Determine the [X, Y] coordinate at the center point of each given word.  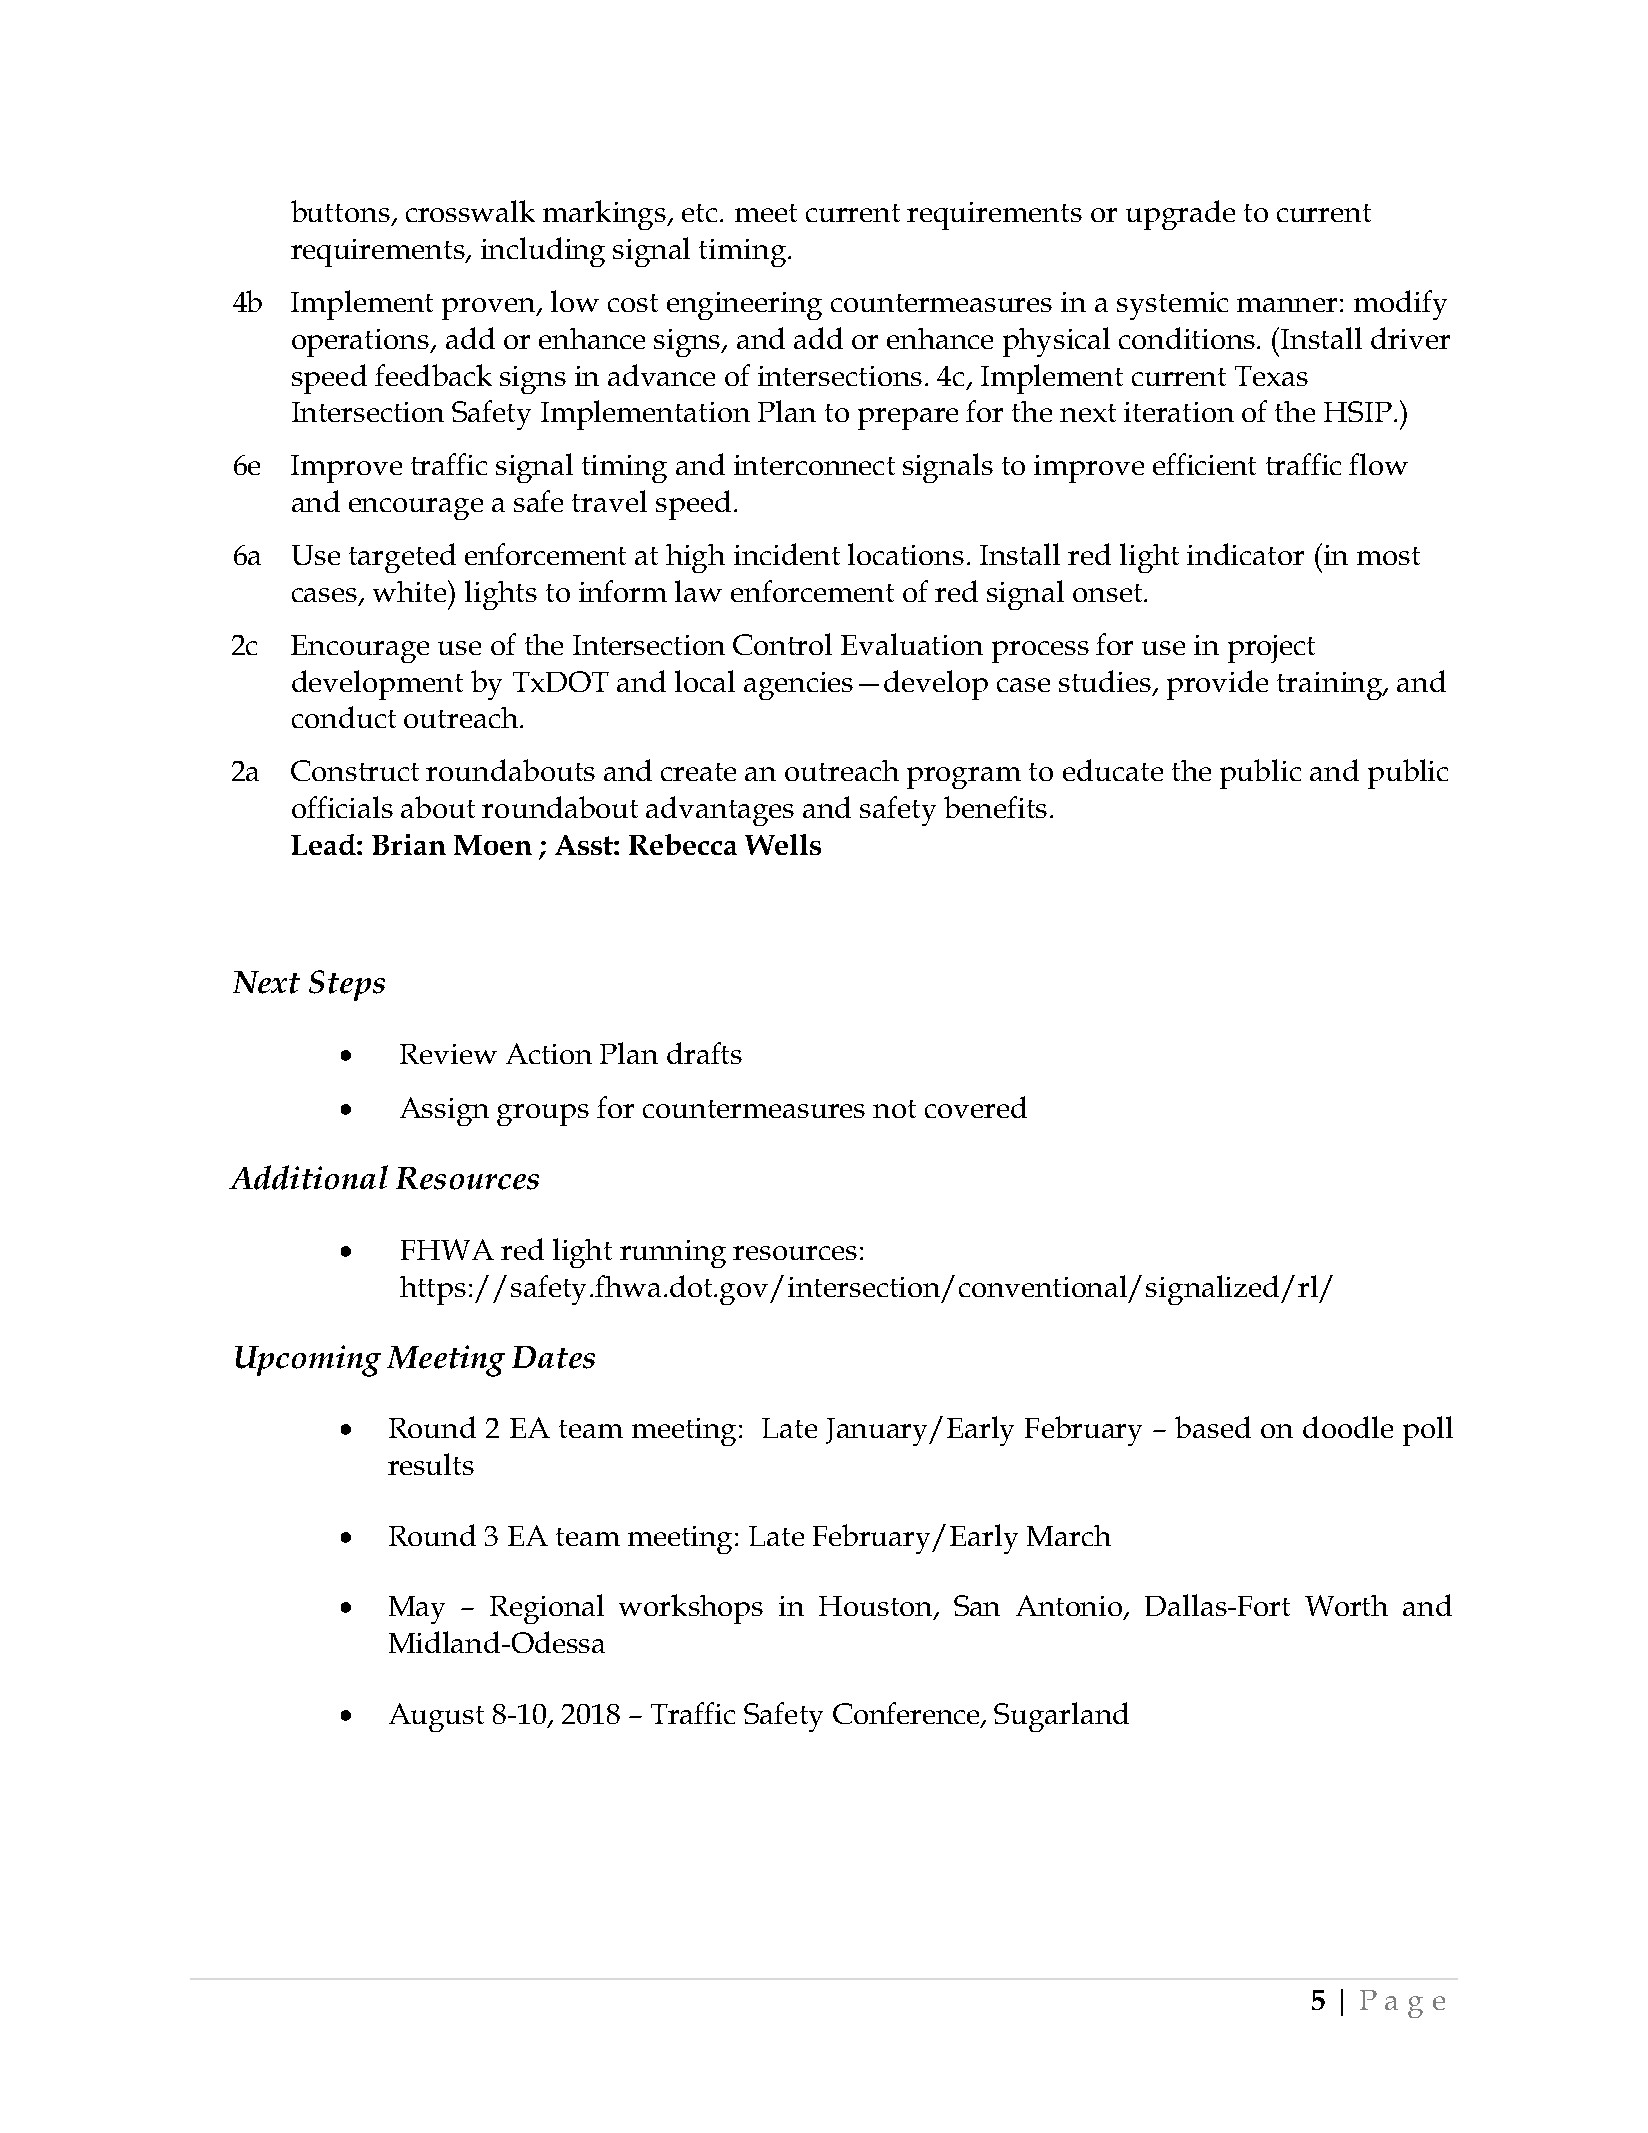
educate [1113, 770]
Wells [783, 844]
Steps [347, 985]
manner [1287, 305]
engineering [744, 306]
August [436, 1717]
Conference [907, 1714]
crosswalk [470, 211]
